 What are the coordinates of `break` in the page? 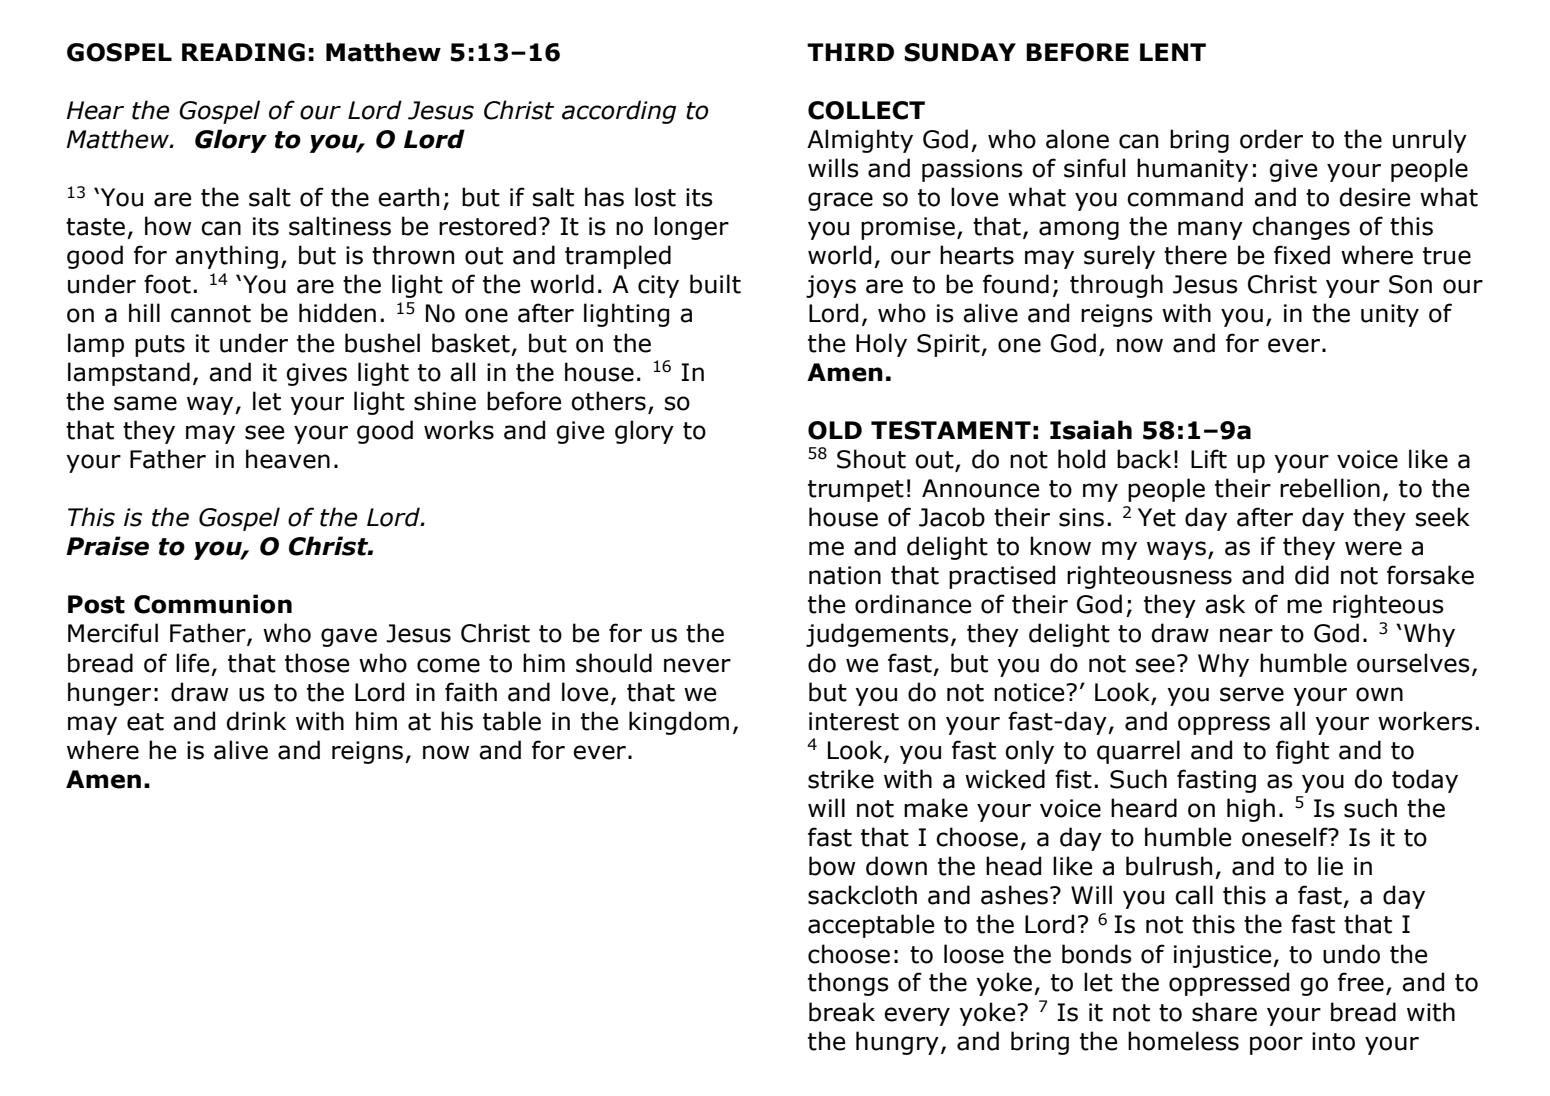 It's located at (842, 1012).
